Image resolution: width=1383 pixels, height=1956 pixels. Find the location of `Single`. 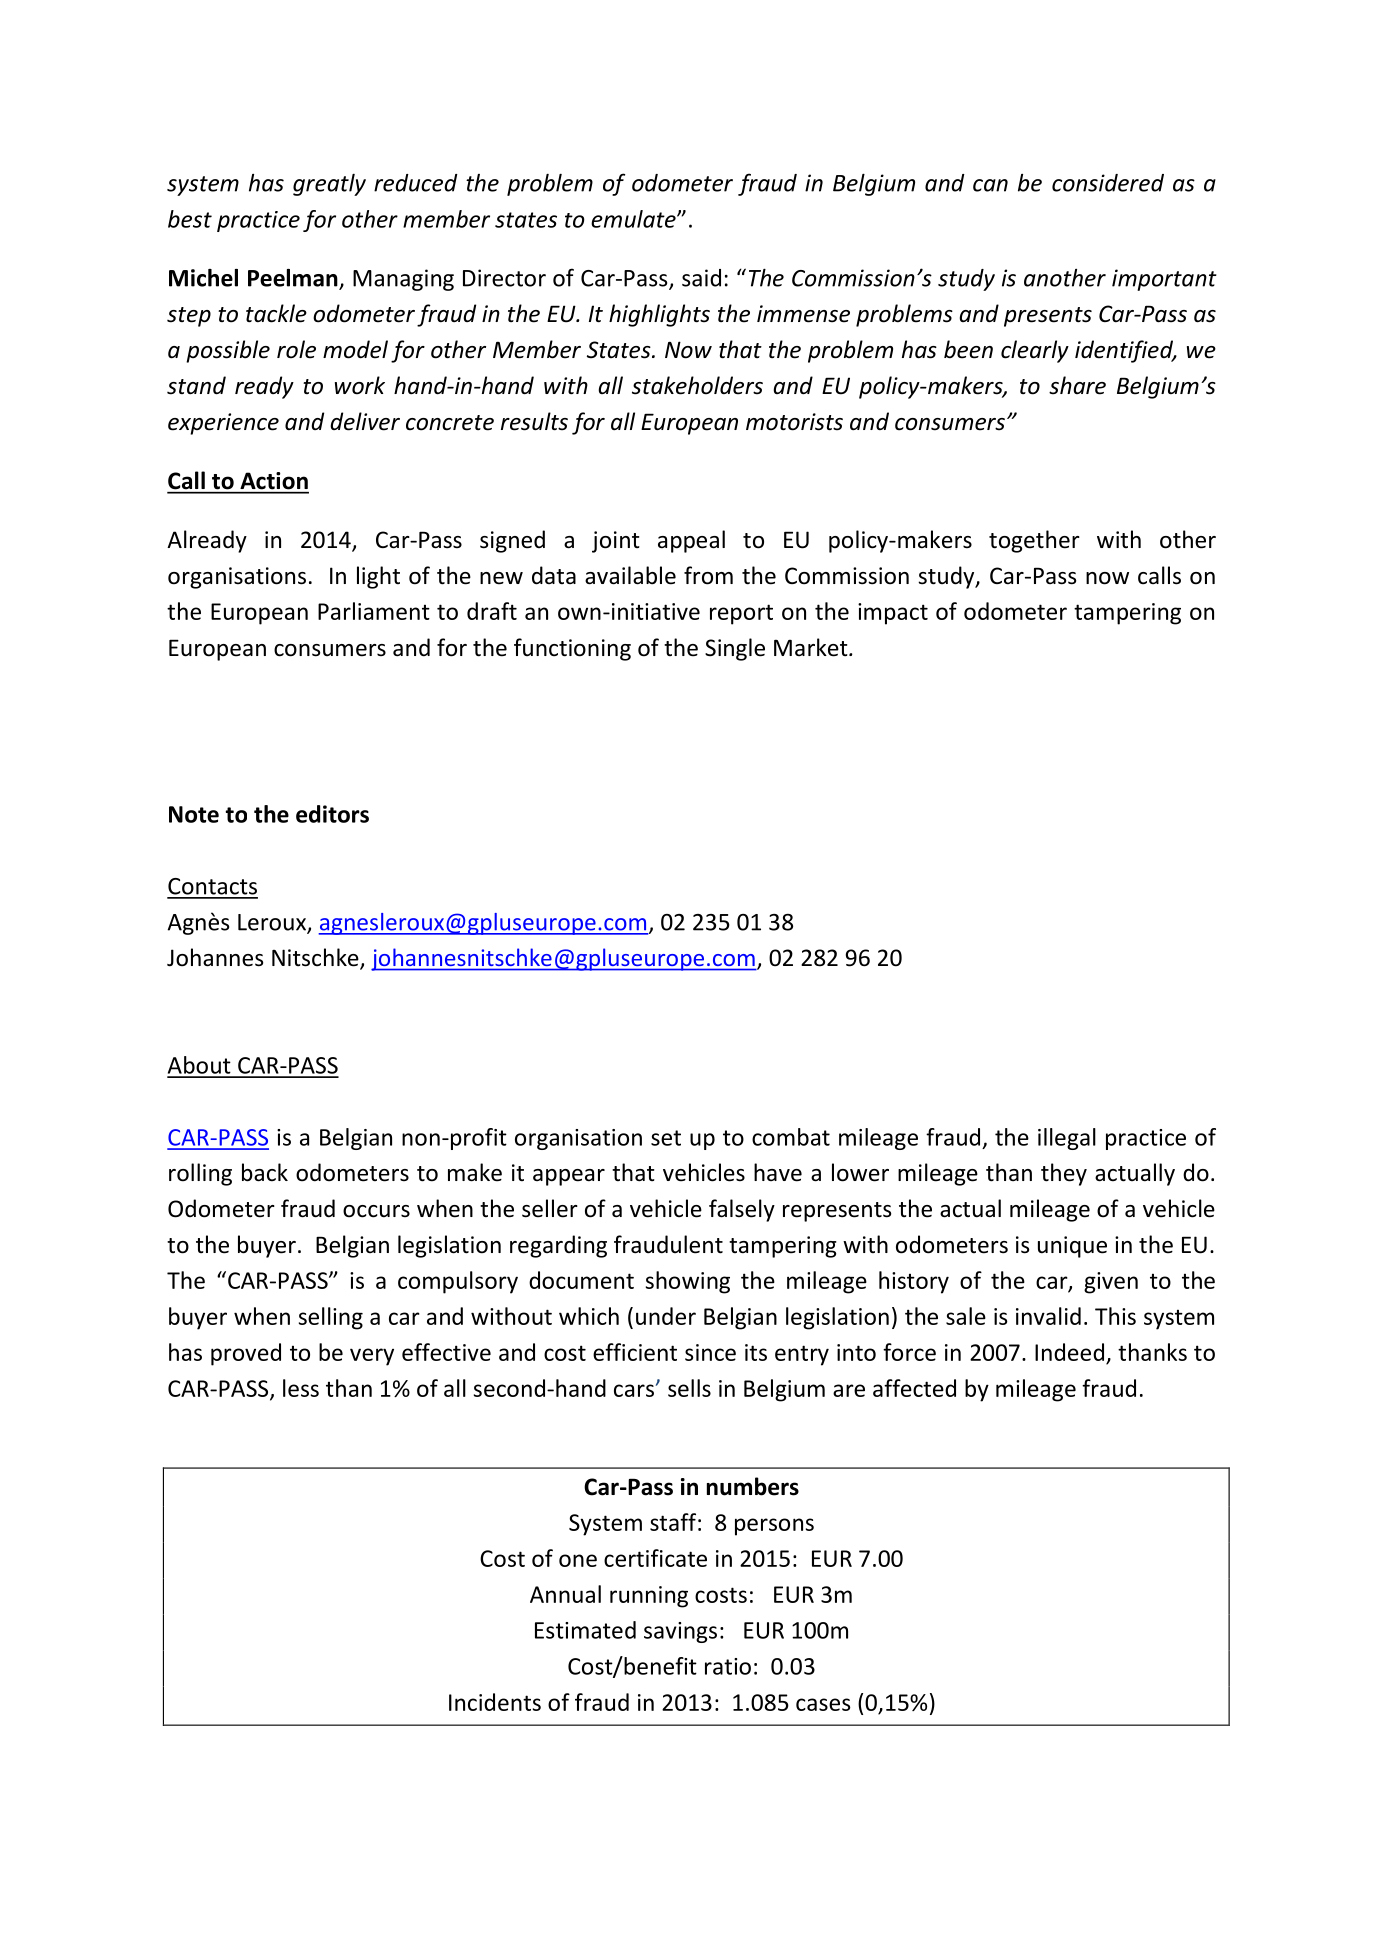

Single is located at coordinates (735, 649).
